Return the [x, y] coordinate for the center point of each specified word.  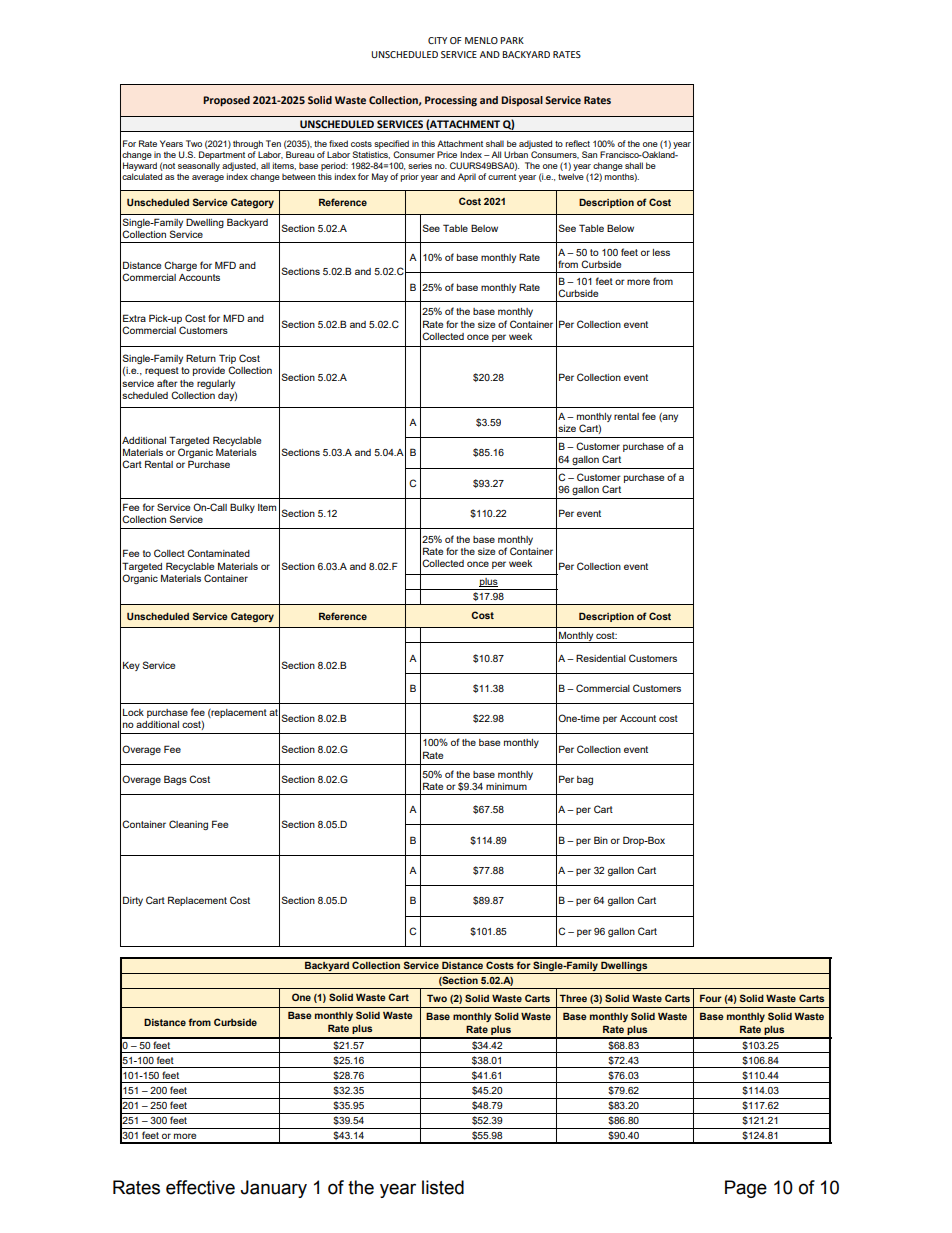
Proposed [226, 101]
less [661, 252]
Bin [601, 840]
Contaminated [218, 553]
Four [711, 998]
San [589, 154]
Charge [180, 266]
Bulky [242, 508]
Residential [601, 658]
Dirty [133, 901]
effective [200, 1187]
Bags [175, 780]
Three [573, 998]
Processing [451, 101]
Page [746, 1189]
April [467, 177]
